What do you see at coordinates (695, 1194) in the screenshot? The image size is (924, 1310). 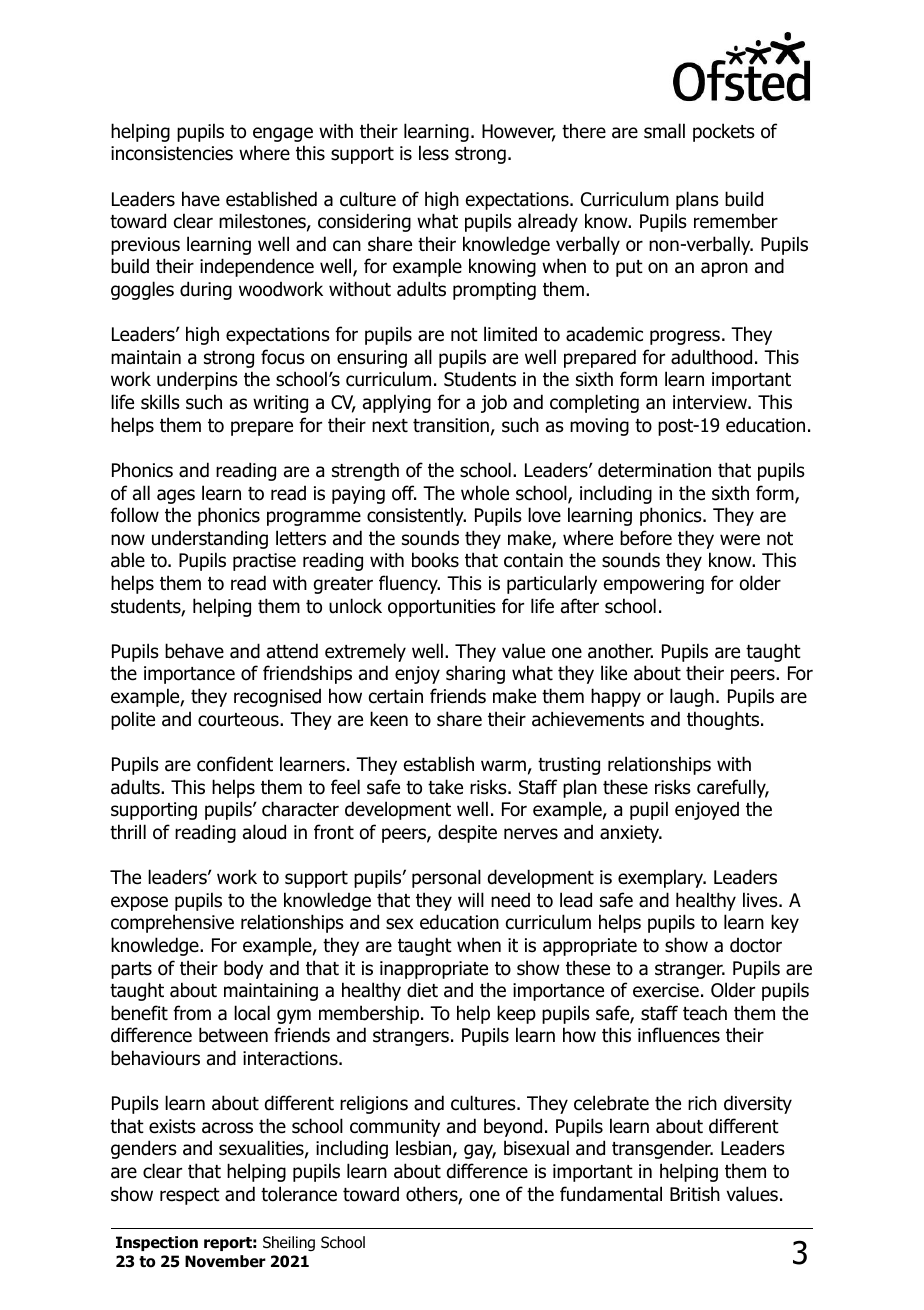 I see `British` at bounding box center [695, 1194].
